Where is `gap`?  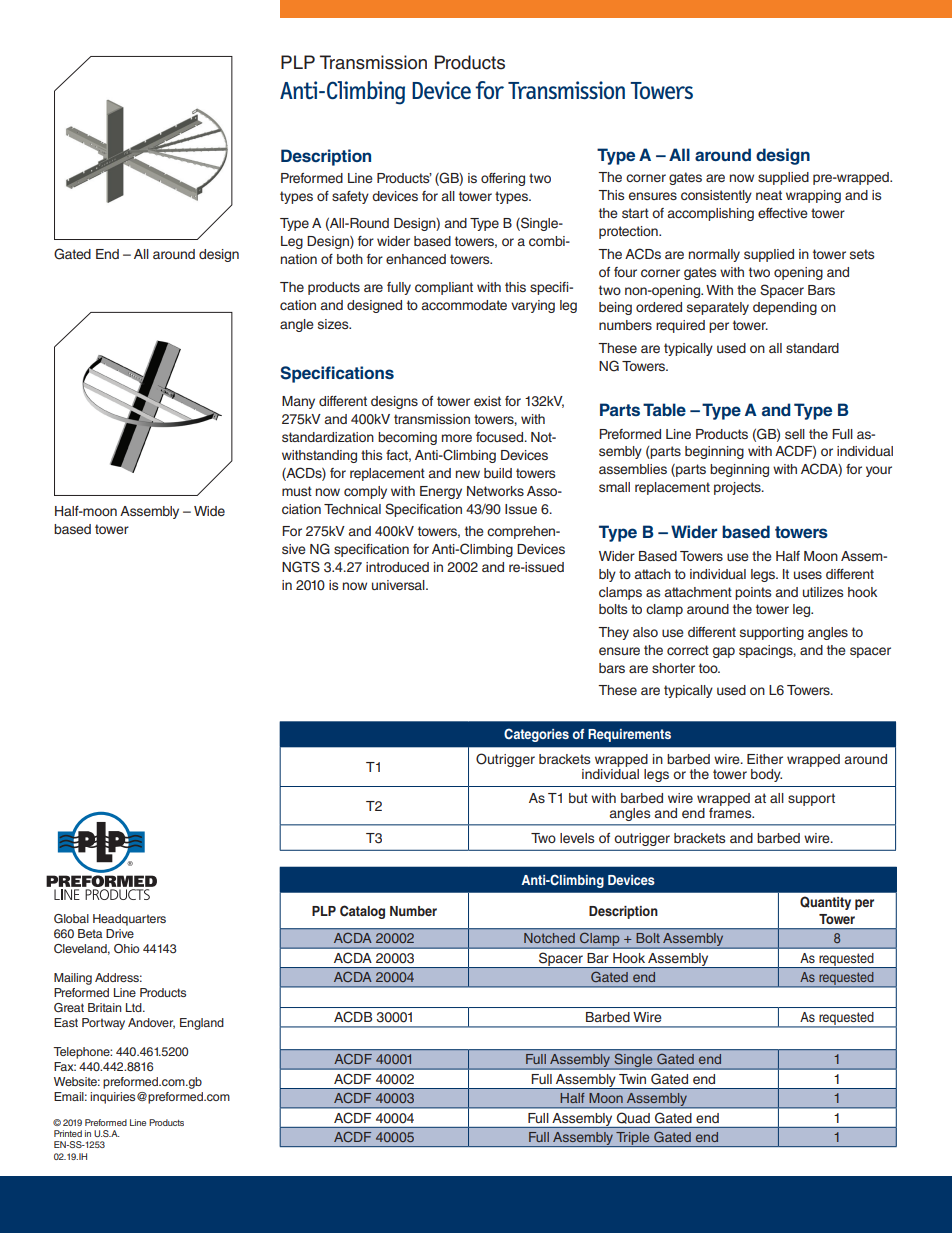
gap is located at coordinates (724, 652).
